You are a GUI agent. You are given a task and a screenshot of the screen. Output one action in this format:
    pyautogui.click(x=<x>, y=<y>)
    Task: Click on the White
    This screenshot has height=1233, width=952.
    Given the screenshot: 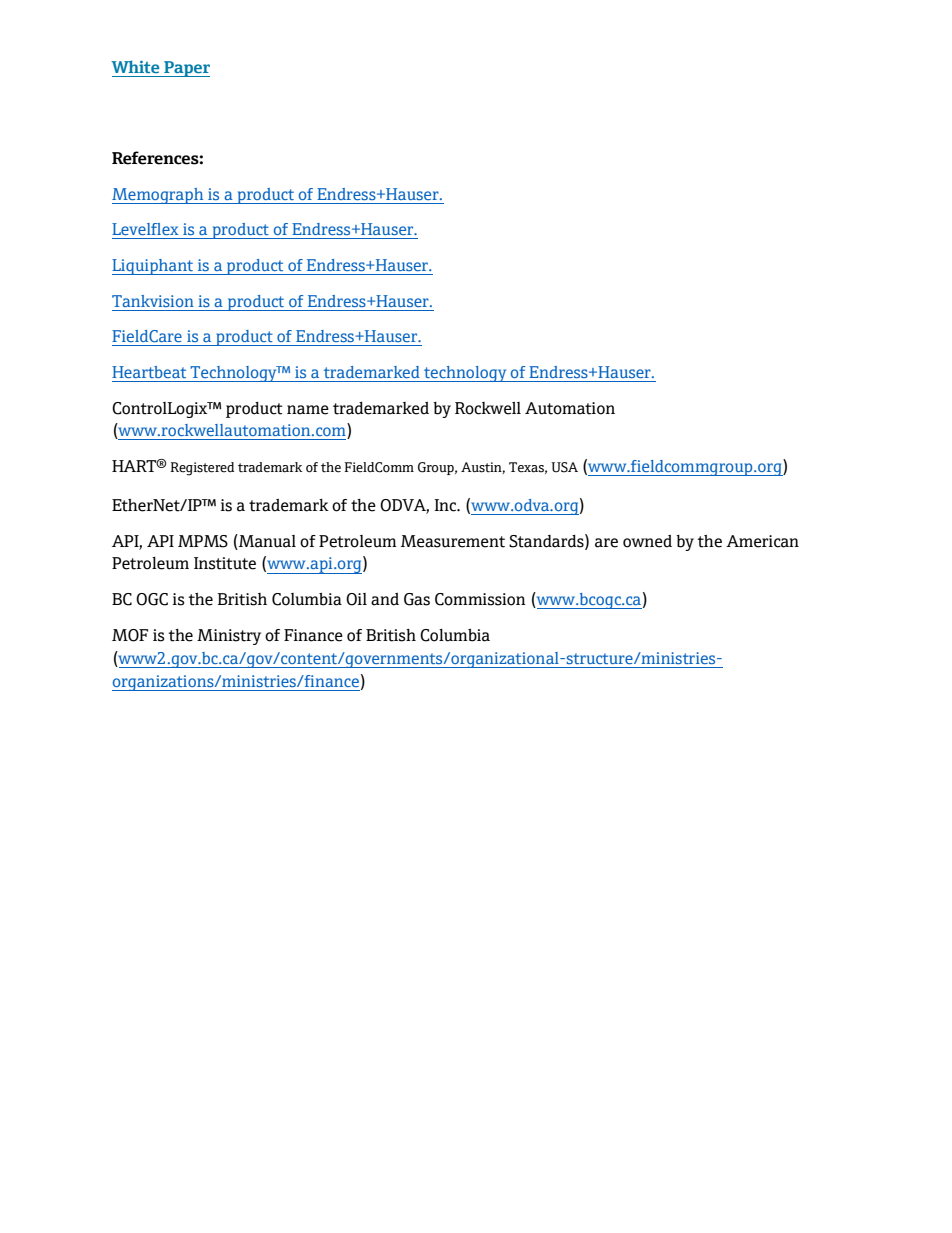 What is the action you would take?
    pyautogui.click(x=135, y=66)
